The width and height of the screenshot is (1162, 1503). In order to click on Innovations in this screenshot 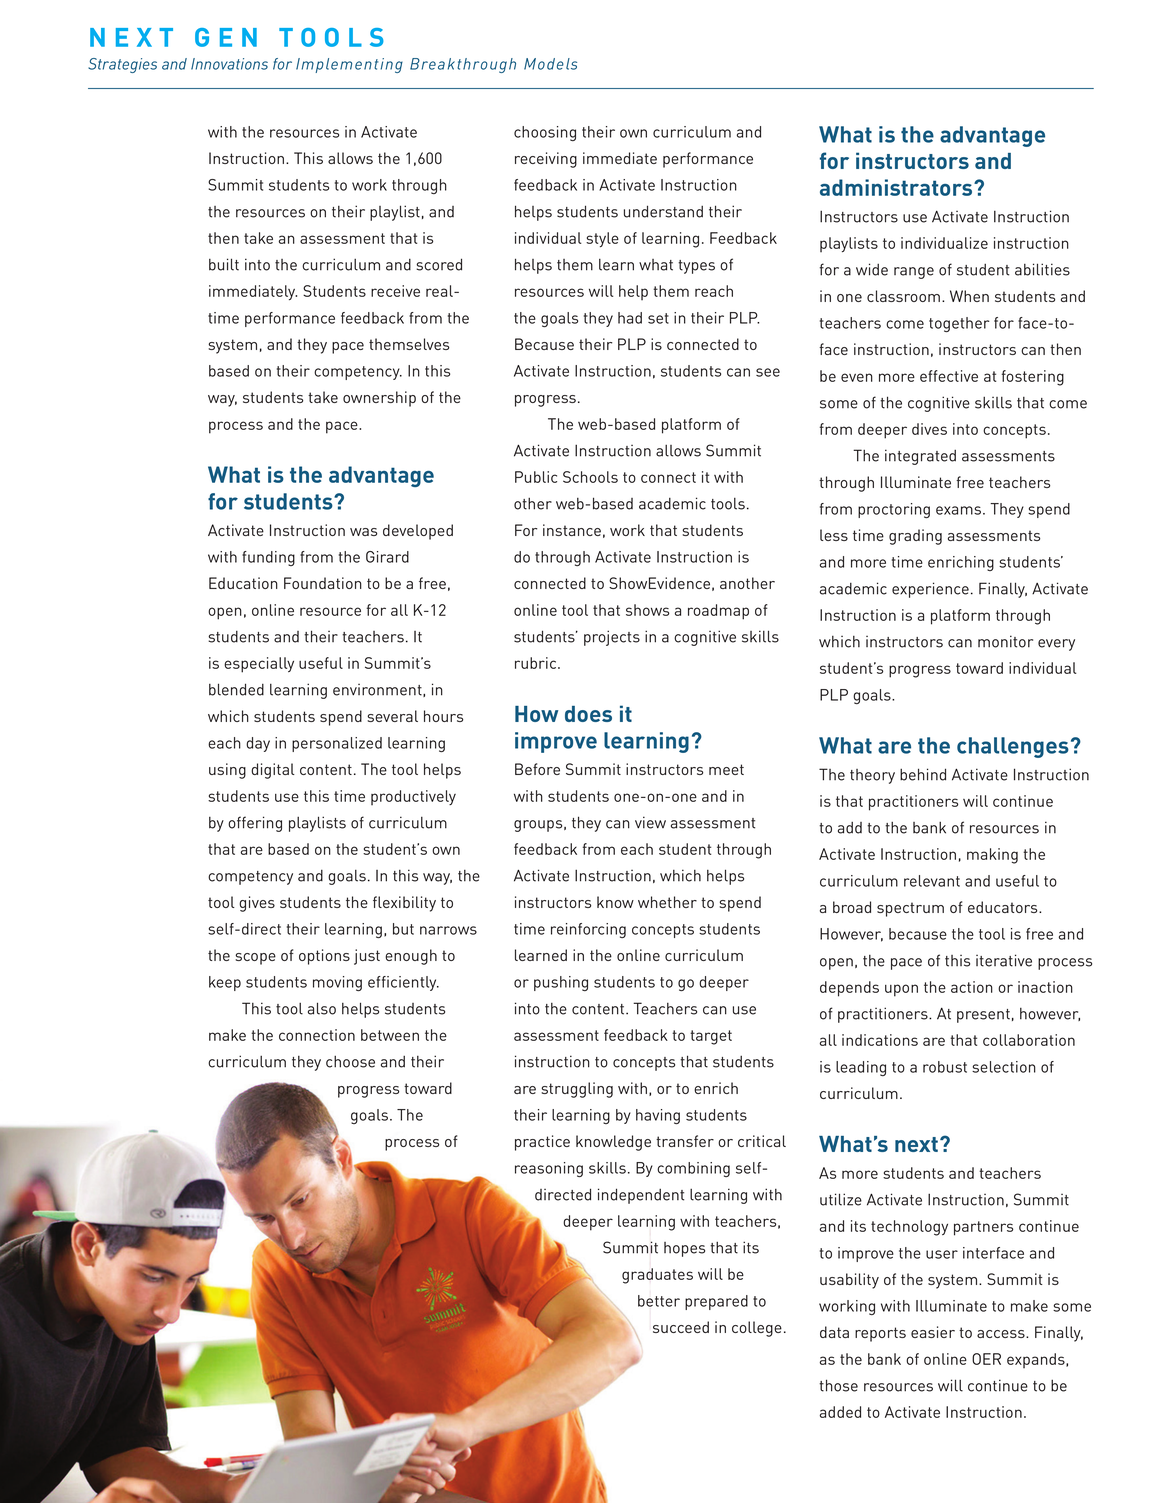, I will do `click(229, 64)`.
